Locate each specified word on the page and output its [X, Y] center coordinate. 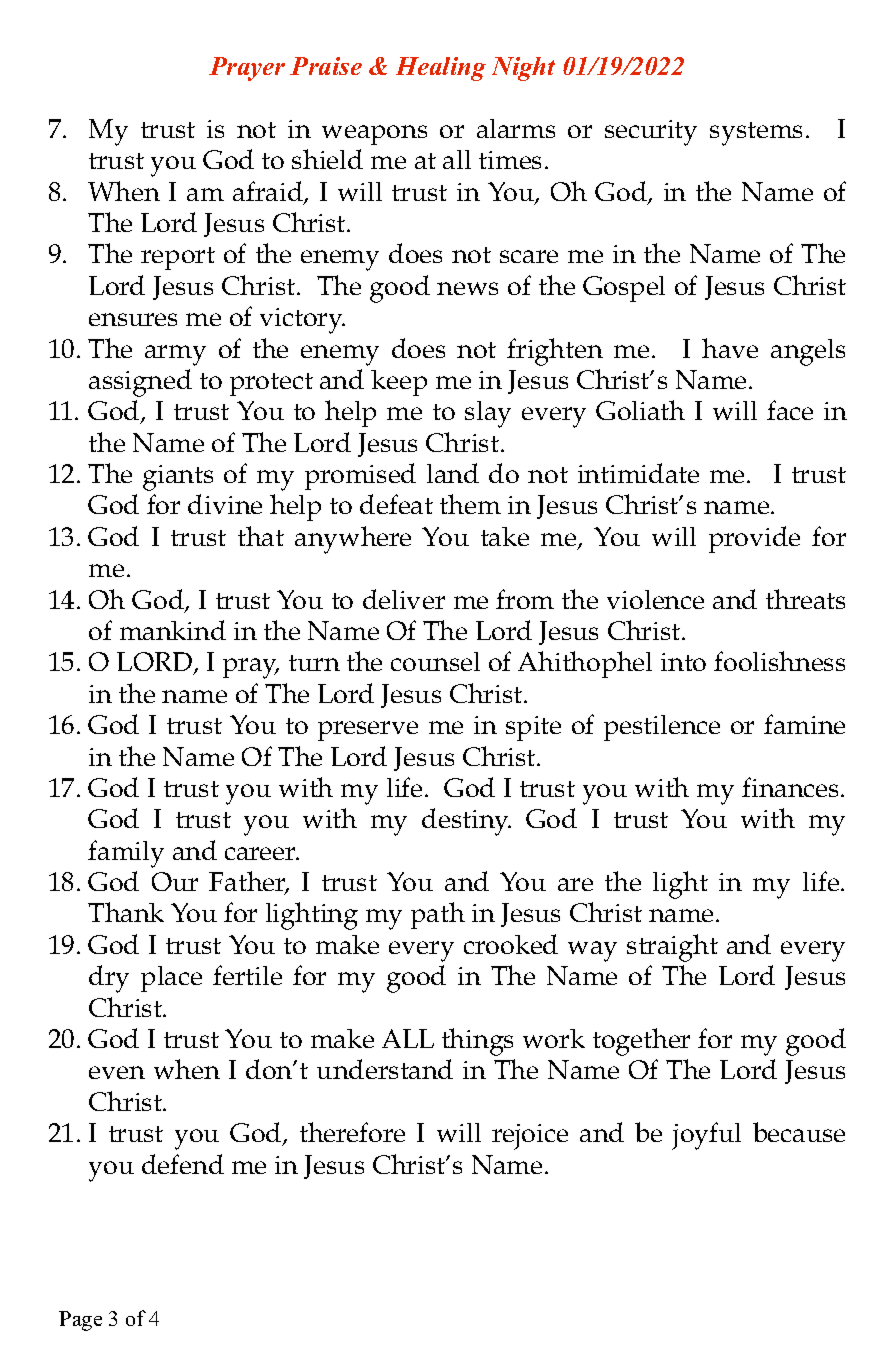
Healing [441, 69]
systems [756, 134]
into [683, 662]
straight [672, 948]
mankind [173, 630]
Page [80, 1321]
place [171, 979]
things [477, 1042]
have [730, 348]
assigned [140, 383]
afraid [269, 192]
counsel [435, 661]
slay [488, 414]
